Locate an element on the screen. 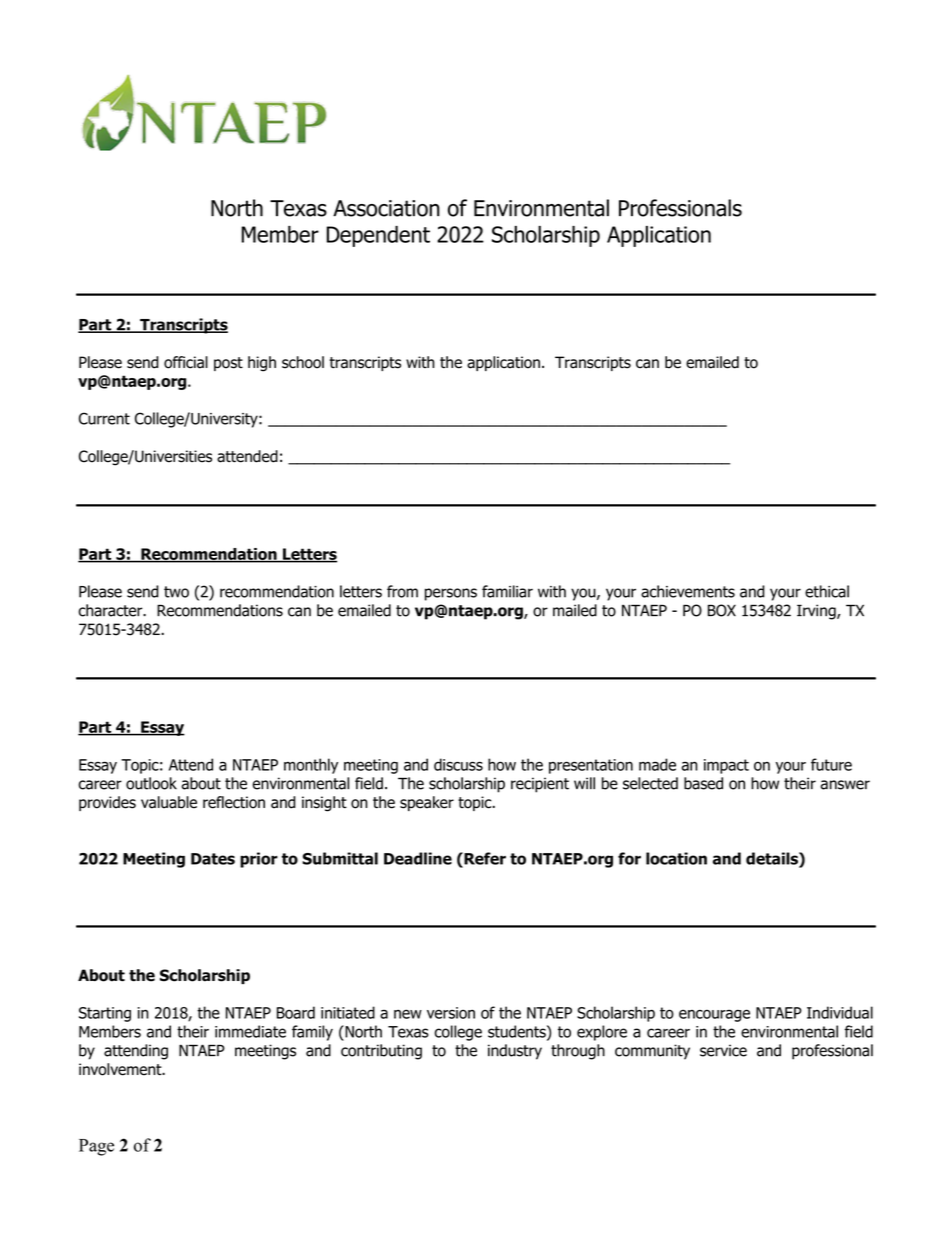 The image size is (952, 1233). two is located at coordinates (176, 592).
